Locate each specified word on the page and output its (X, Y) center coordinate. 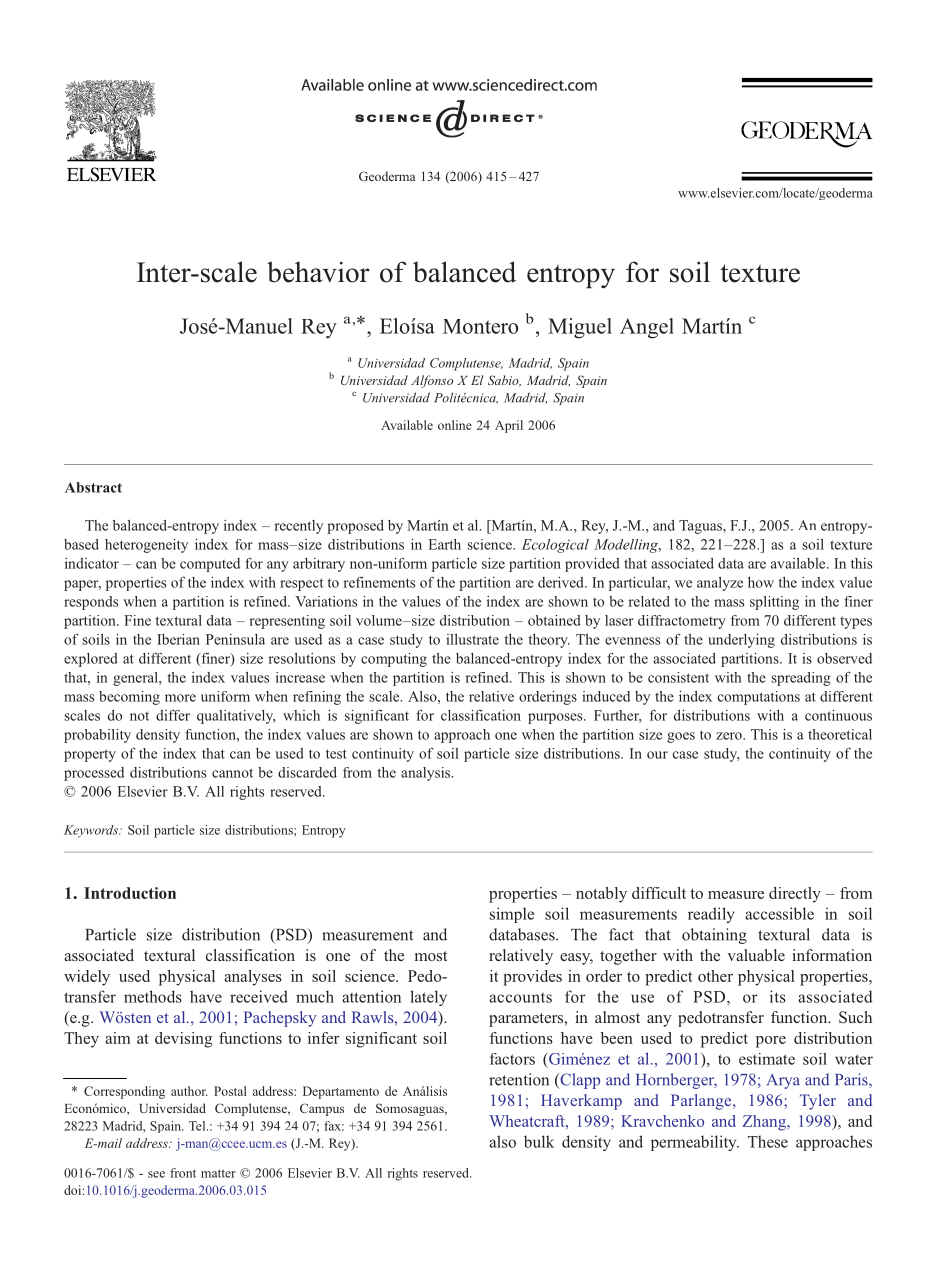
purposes (556, 718)
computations (759, 698)
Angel (647, 328)
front (183, 1173)
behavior (318, 272)
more (180, 698)
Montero (480, 326)
